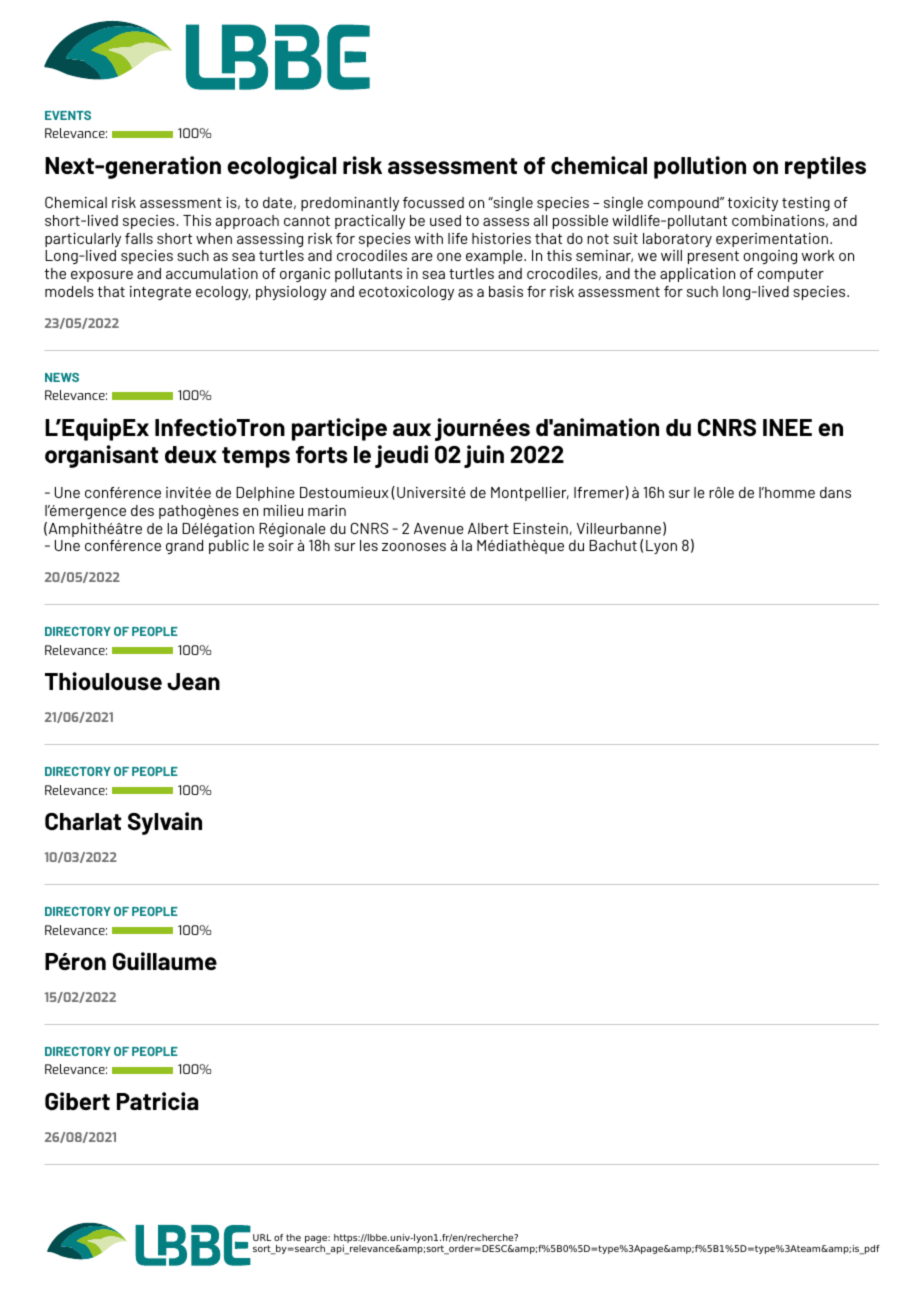  Describe the element at coordinates (439, 528) in the page. I see `Avenue` at that location.
